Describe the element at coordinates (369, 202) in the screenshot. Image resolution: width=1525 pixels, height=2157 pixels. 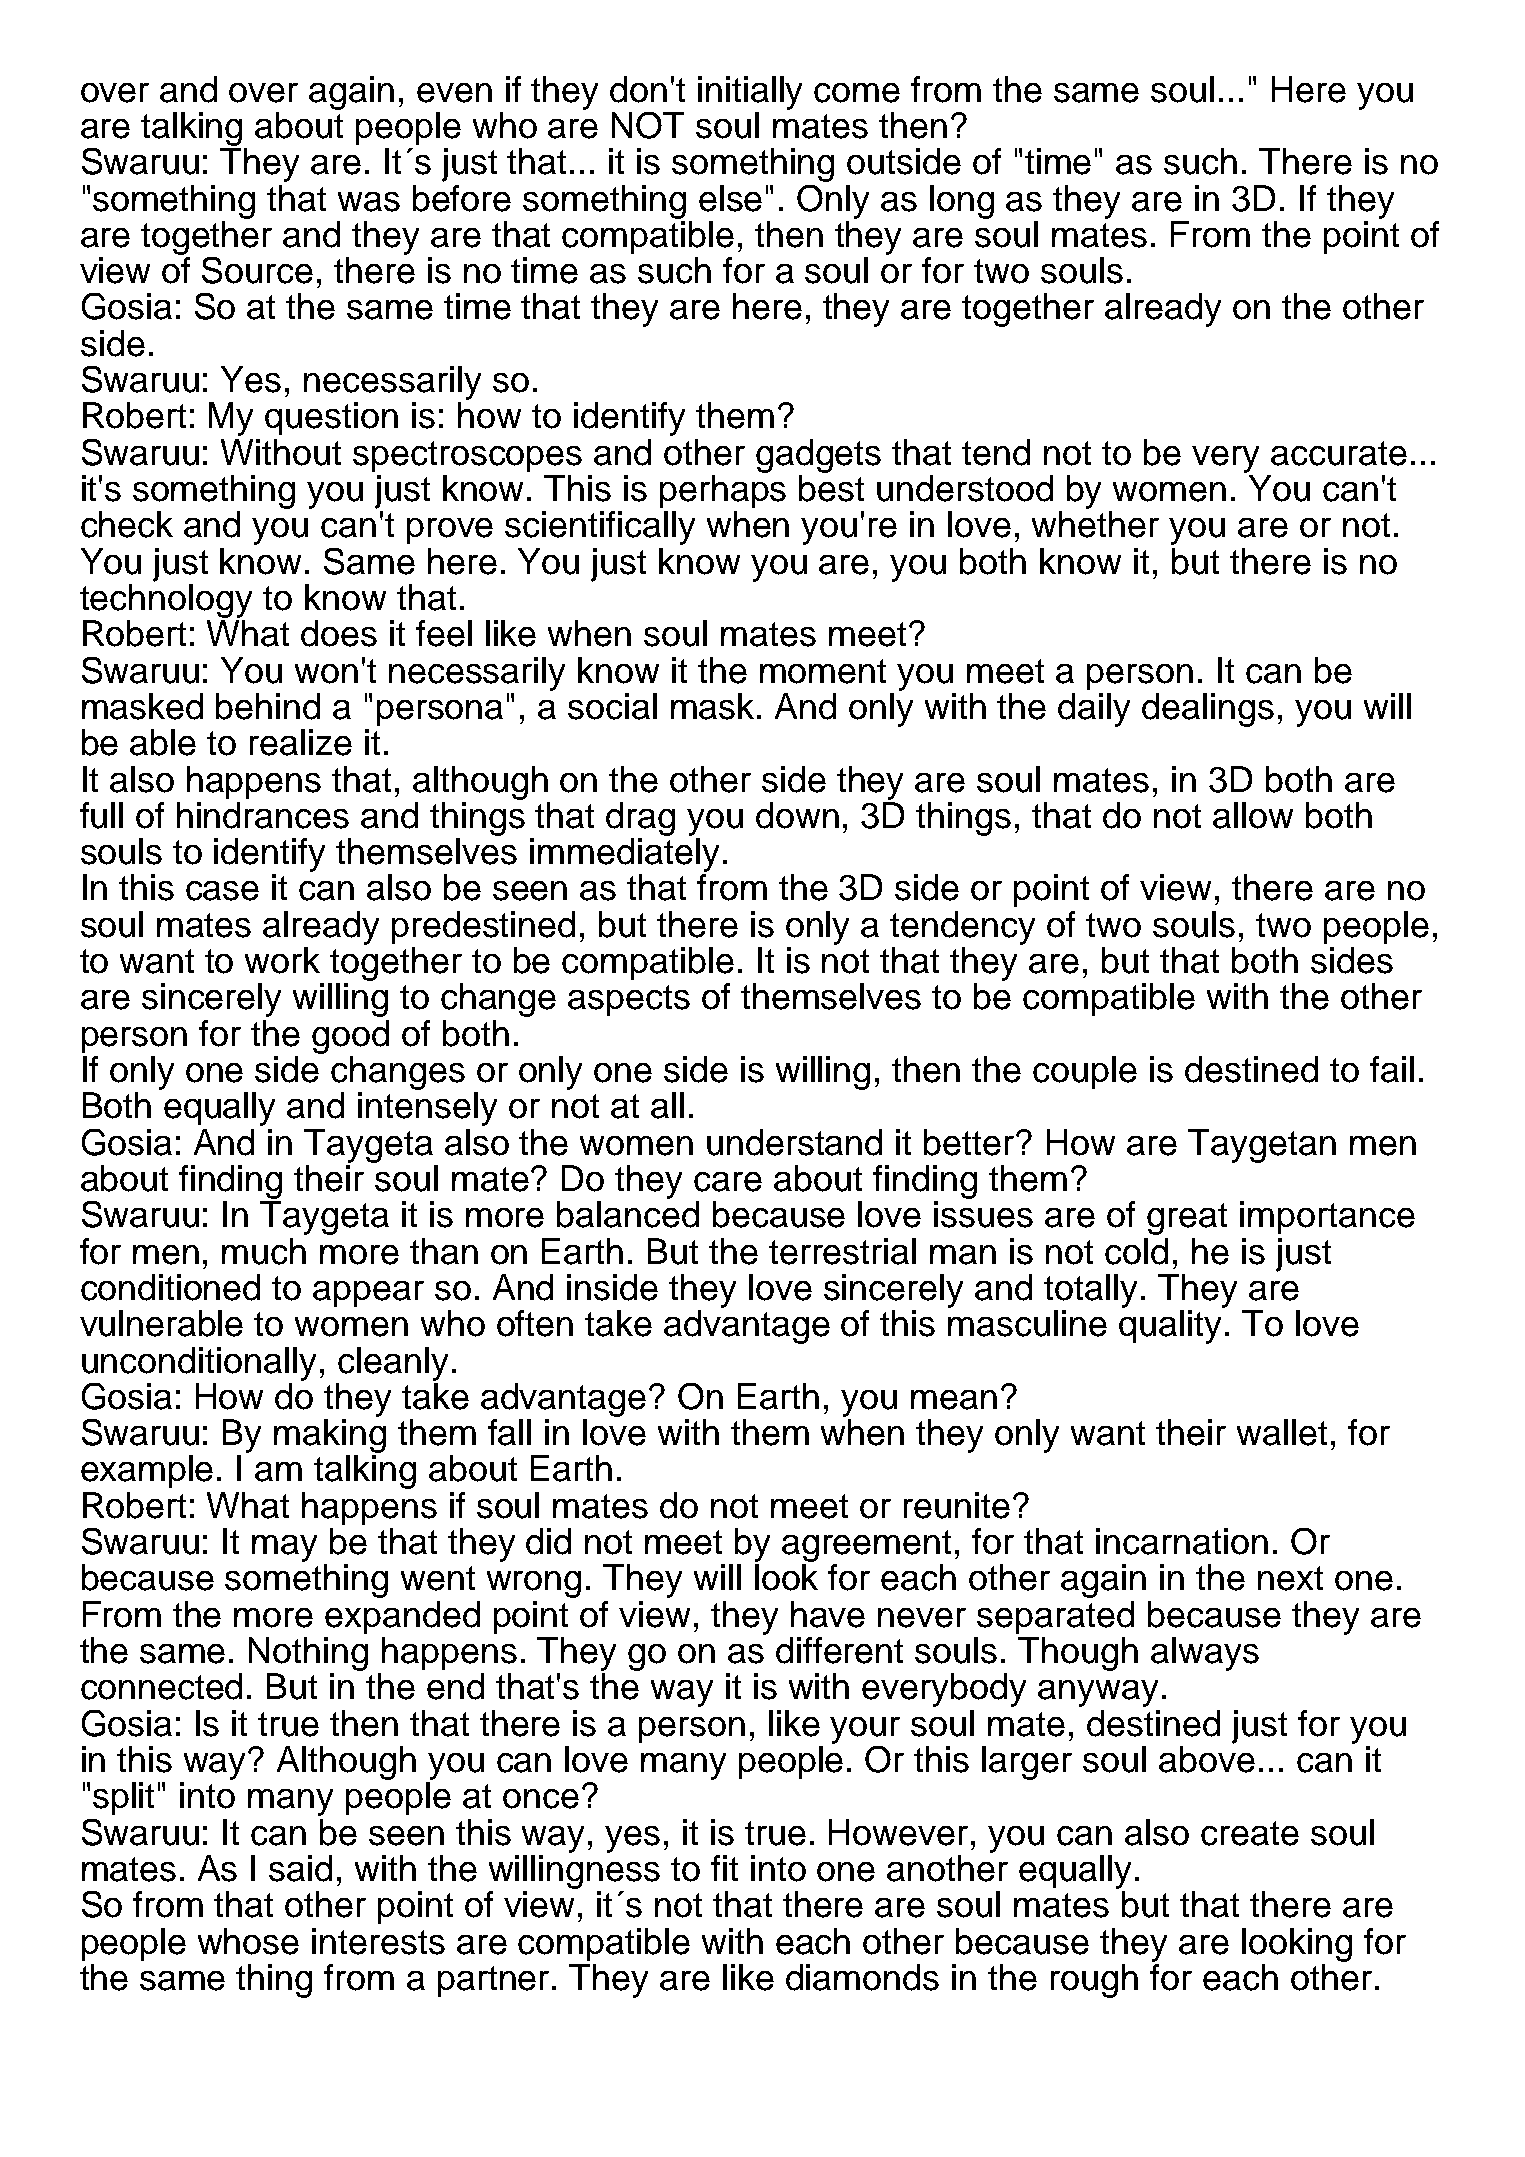
I see `was` at that location.
